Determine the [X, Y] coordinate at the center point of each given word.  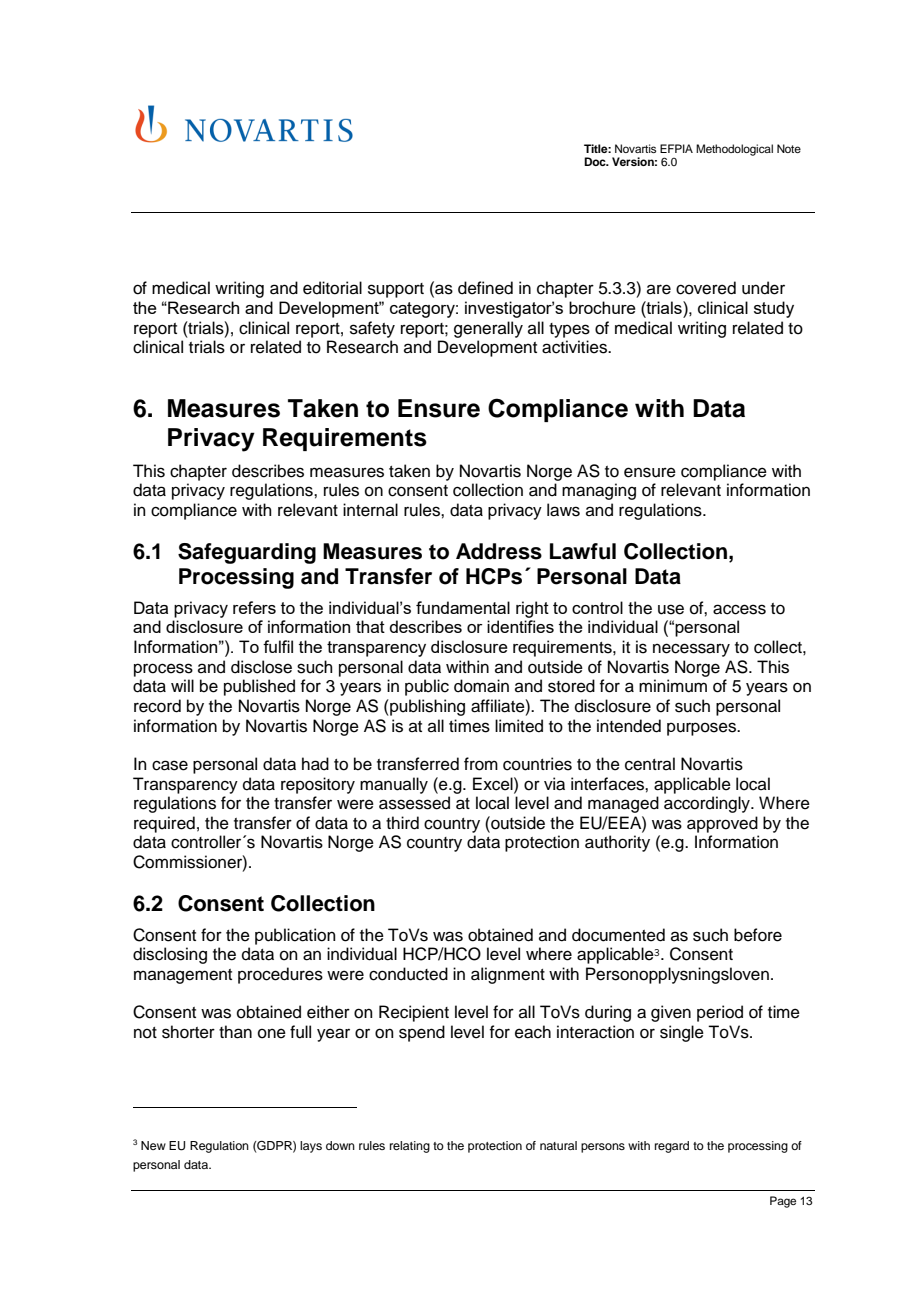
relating [410, 1147]
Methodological [734, 150]
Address [499, 551]
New [153, 1145]
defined [485, 288]
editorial [332, 288]
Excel [494, 784]
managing [599, 491]
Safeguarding [247, 553]
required [164, 824]
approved [722, 824]
